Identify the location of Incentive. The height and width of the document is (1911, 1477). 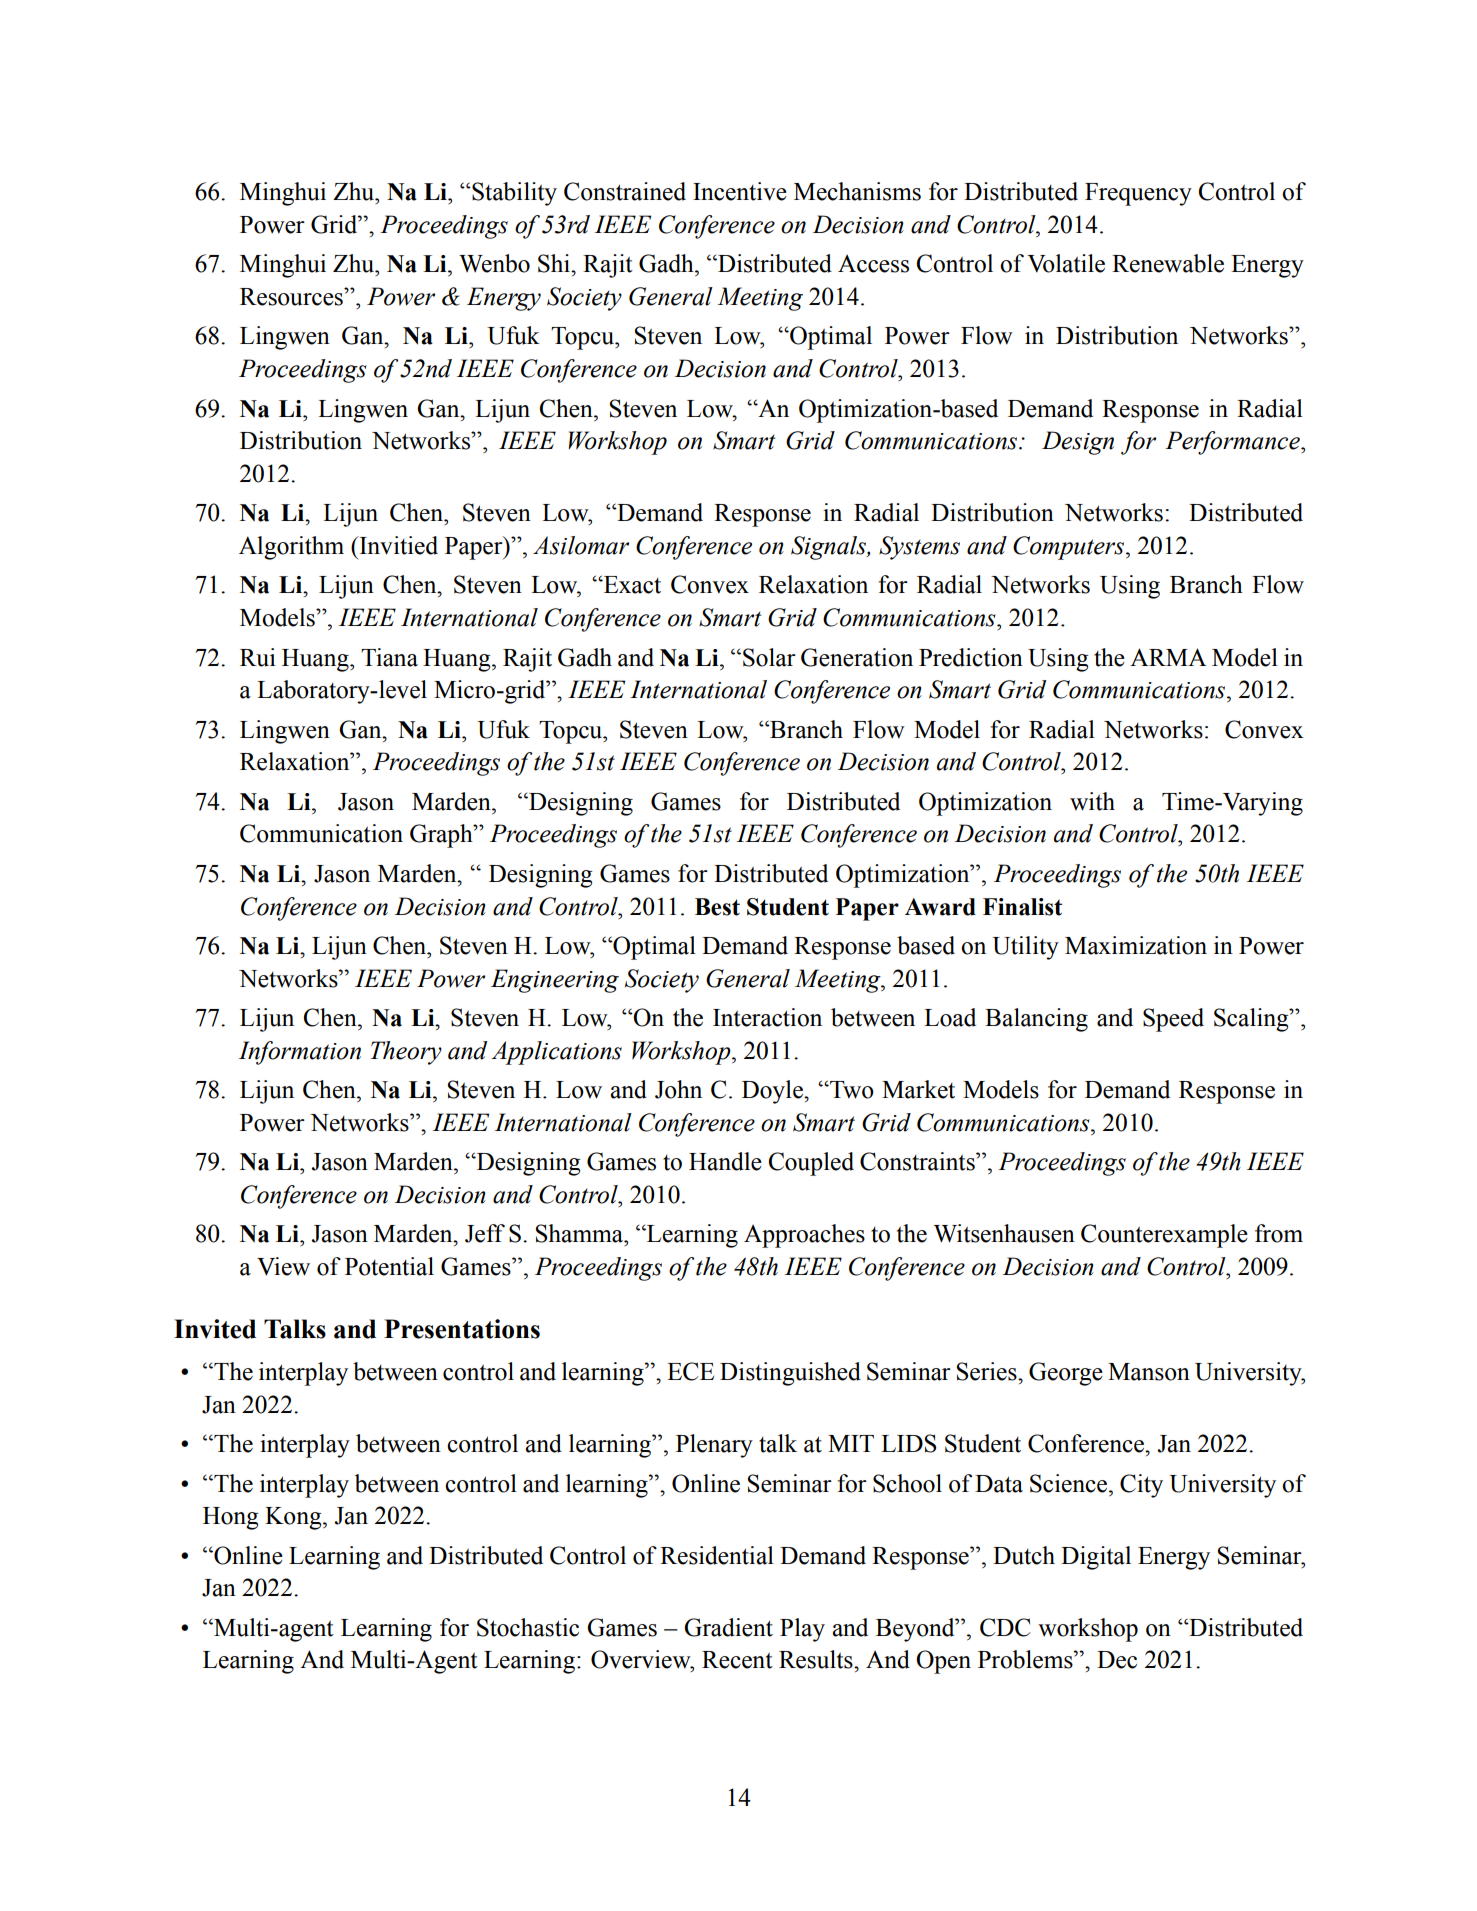
(740, 191).
